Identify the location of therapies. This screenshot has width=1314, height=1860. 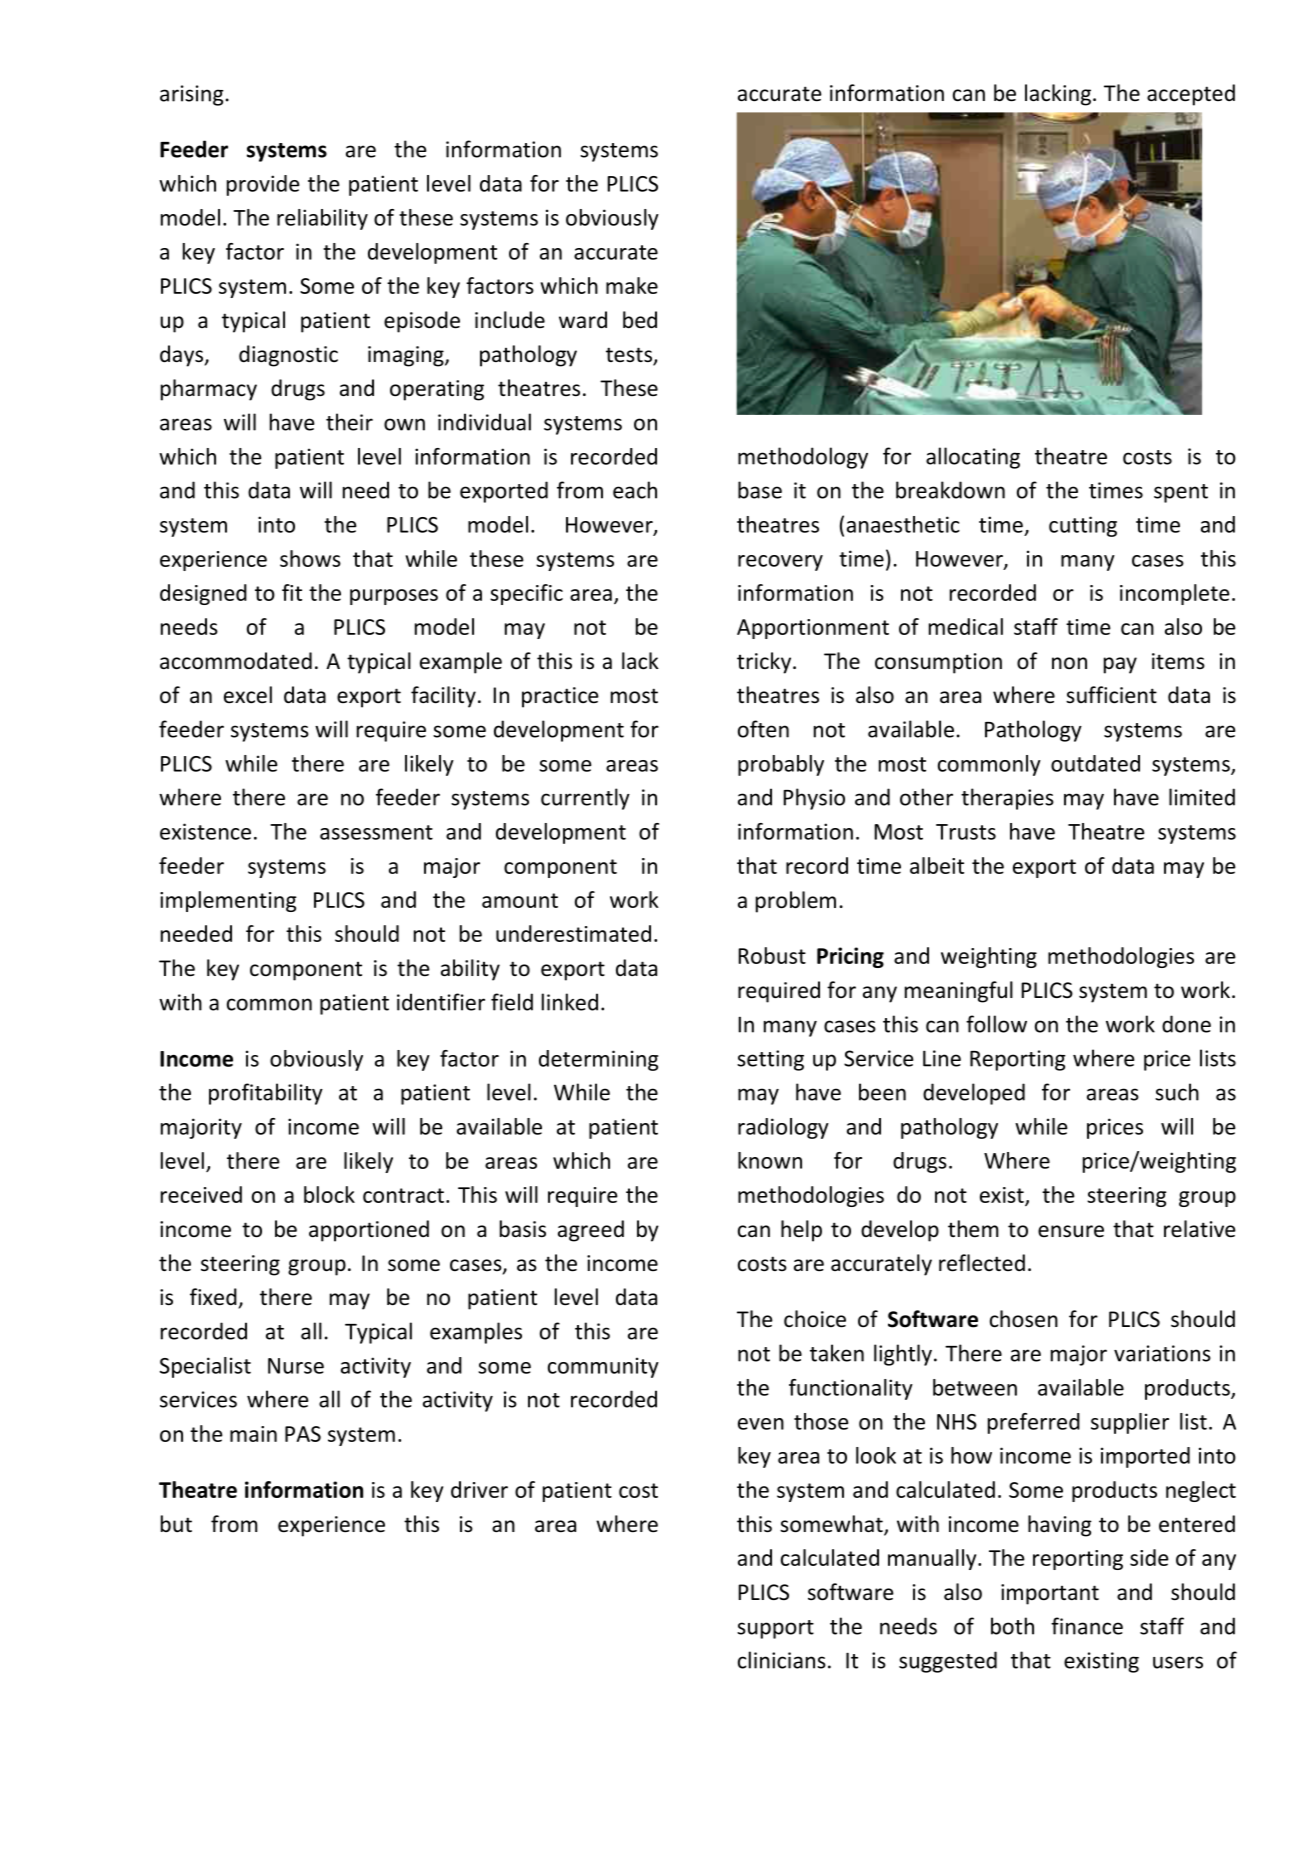
(1007, 799).
